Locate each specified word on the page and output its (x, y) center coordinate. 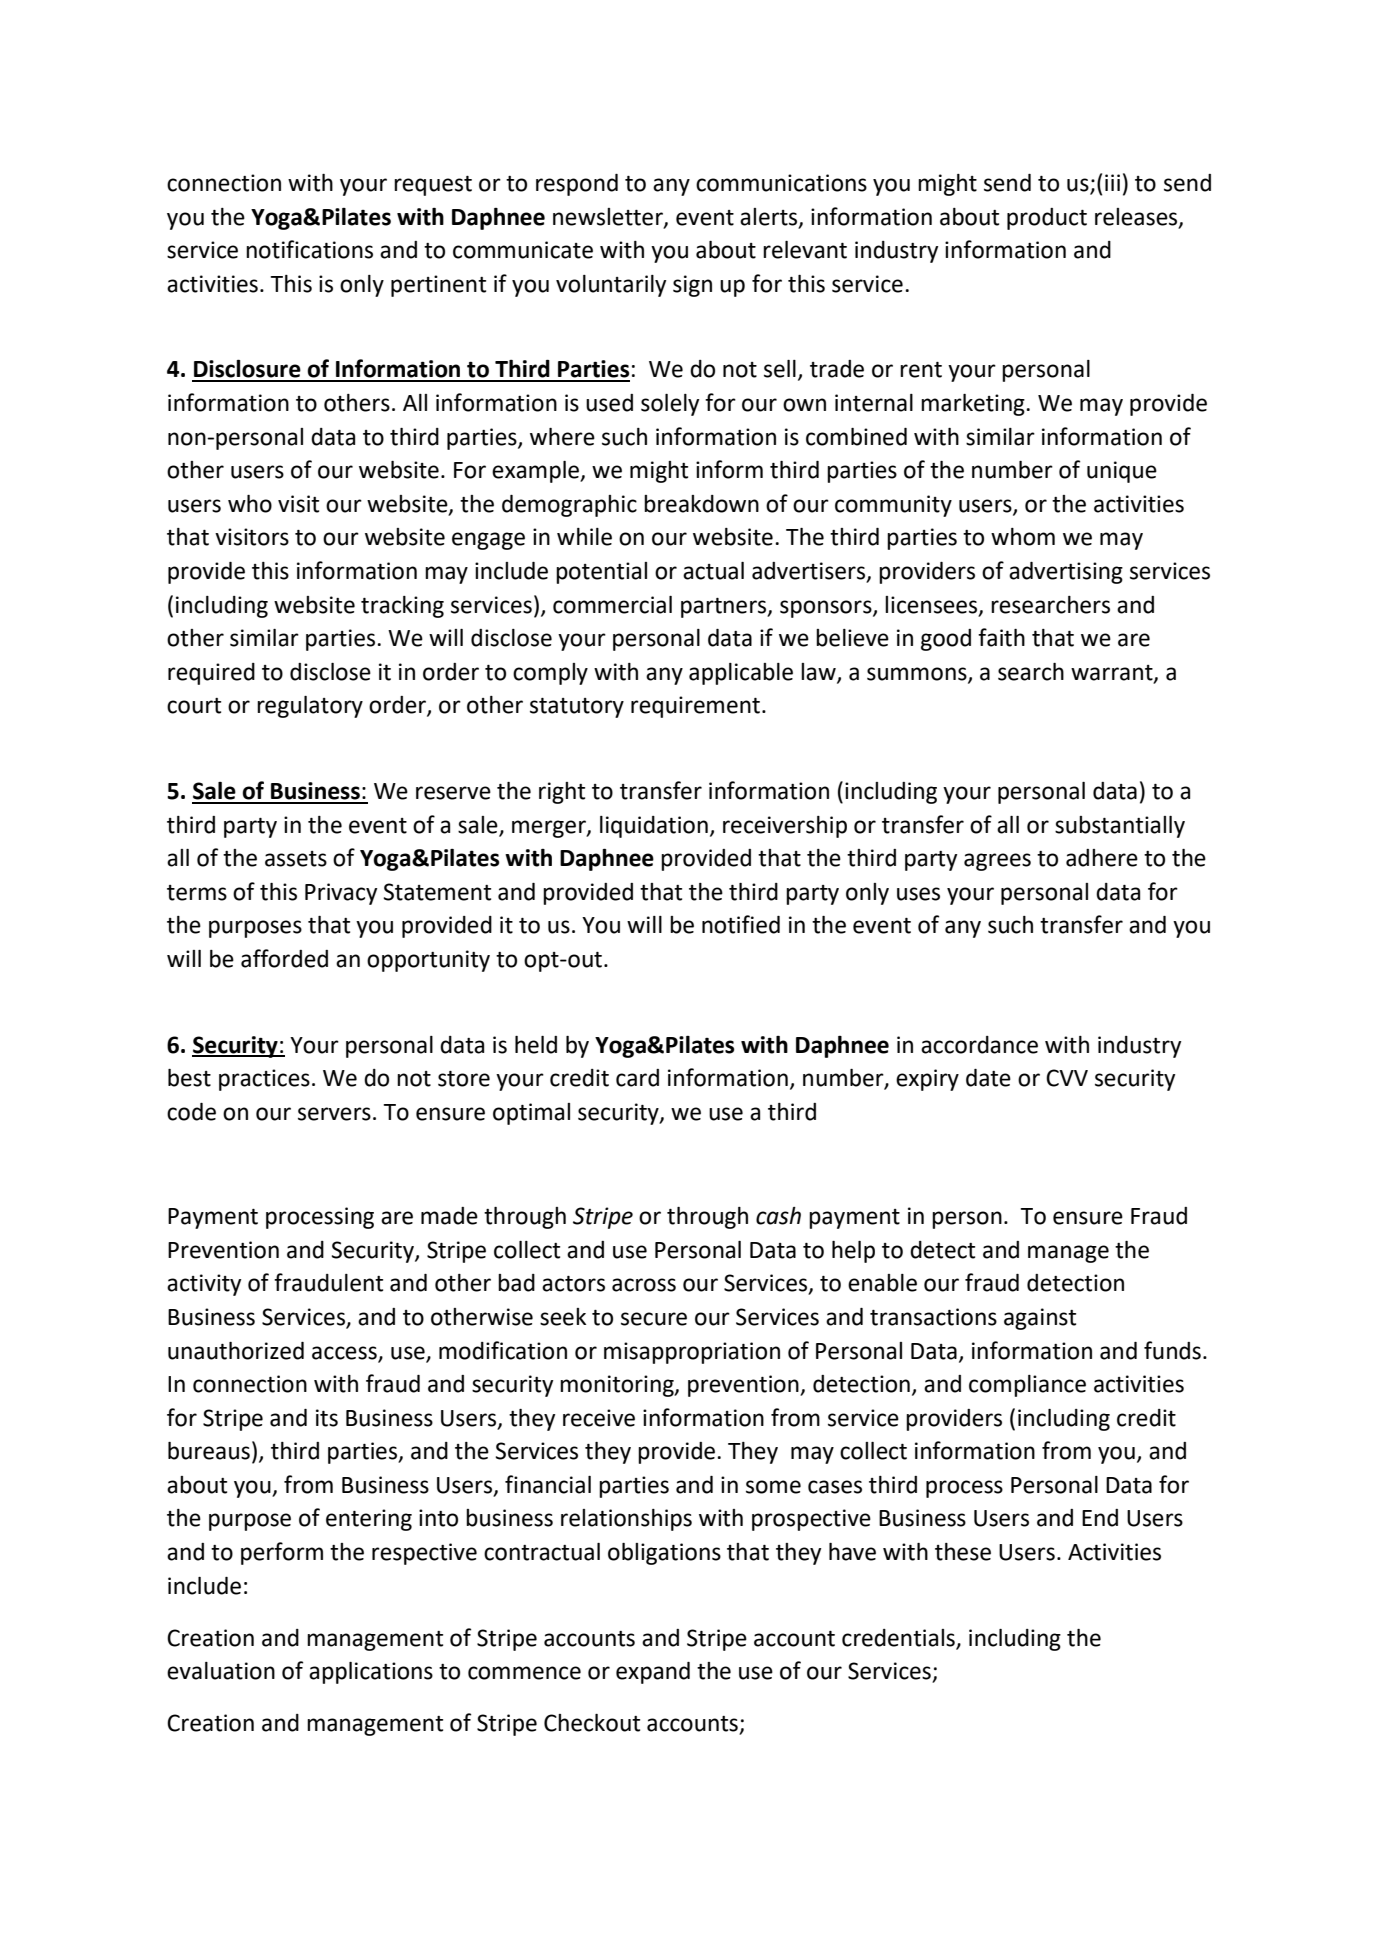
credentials (898, 1638)
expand (653, 1673)
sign (692, 286)
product (1047, 219)
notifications (309, 249)
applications (371, 1673)
